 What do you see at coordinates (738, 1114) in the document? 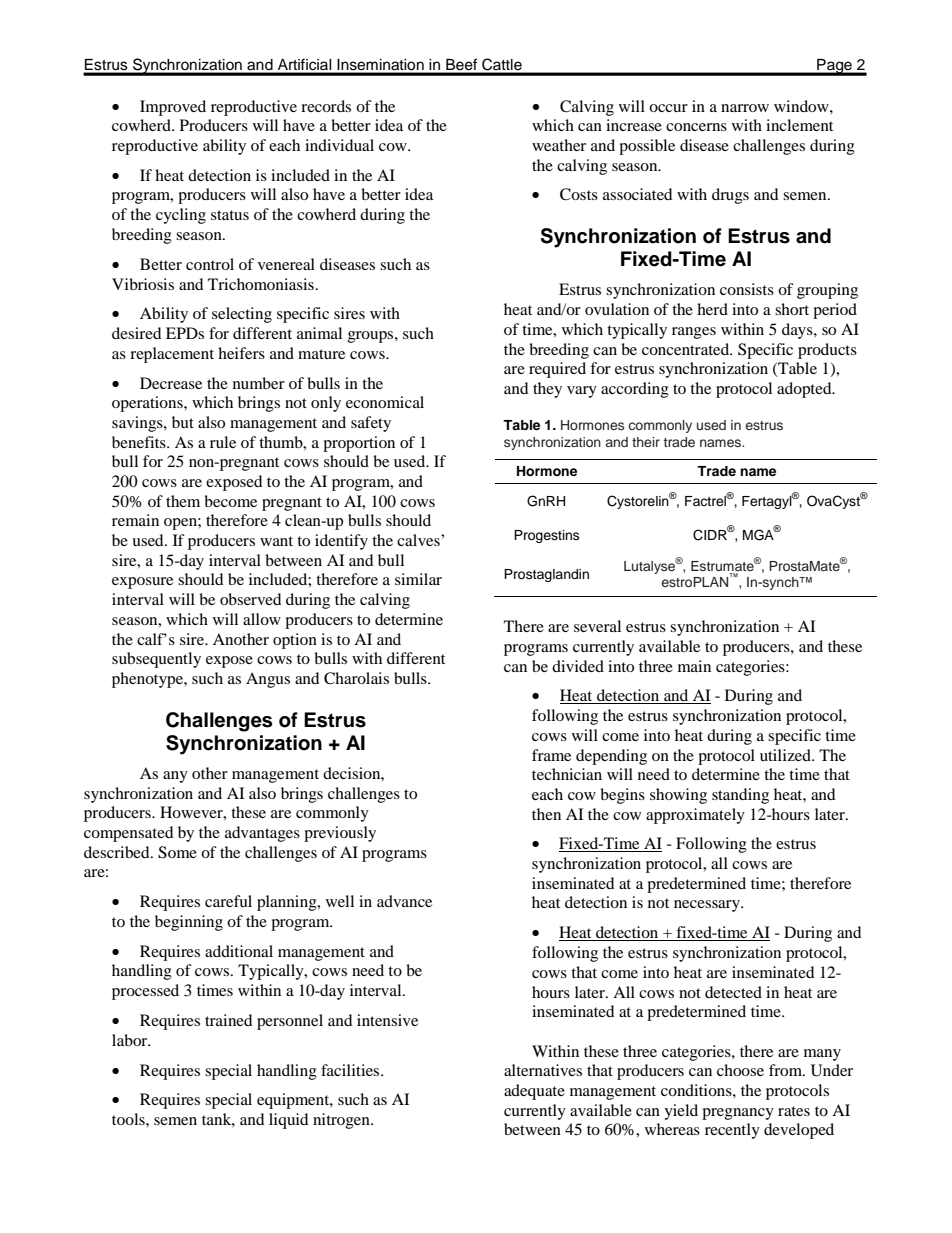
I see `pregnancy` at bounding box center [738, 1114].
